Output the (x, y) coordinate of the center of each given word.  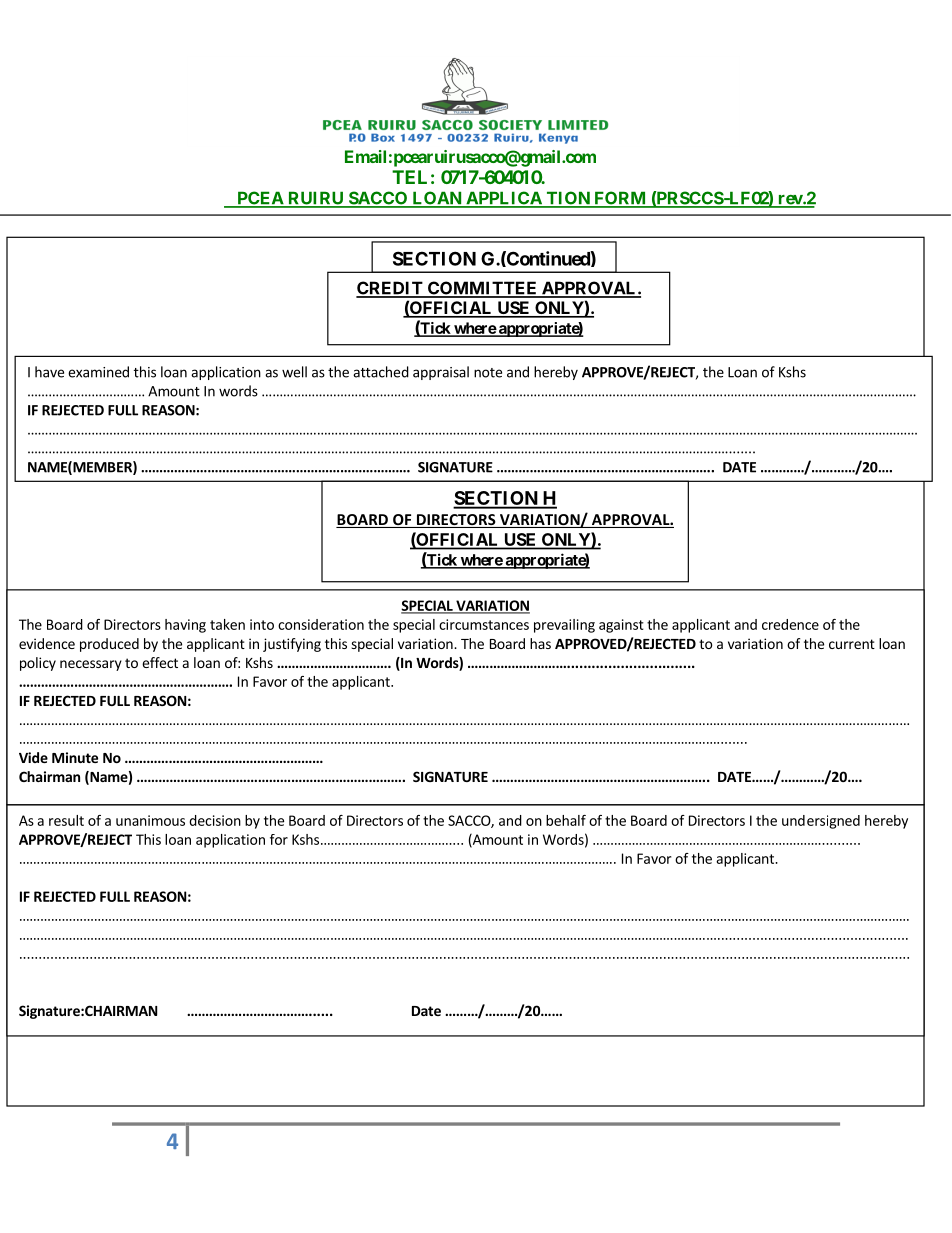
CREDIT (390, 289)
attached (381, 372)
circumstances (484, 624)
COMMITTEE (483, 289)
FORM (620, 199)
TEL (409, 177)
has (540, 643)
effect (160, 662)
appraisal (441, 373)
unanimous (150, 820)
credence (790, 624)
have (49, 372)
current (852, 644)
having (185, 626)
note (488, 373)
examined (98, 372)
